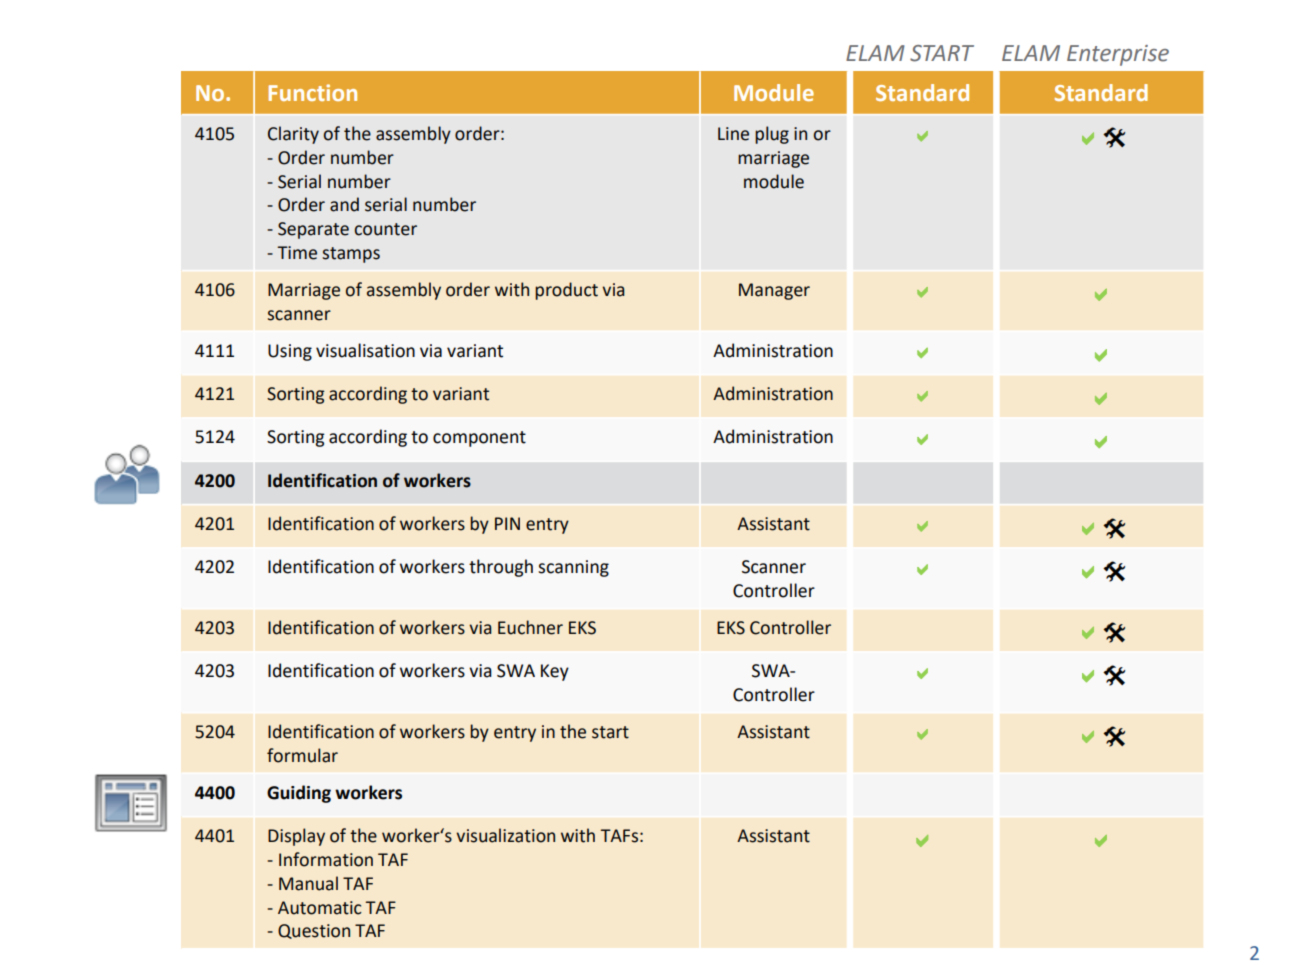  What do you see at coordinates (573, 568) in the screenshot?
I see `scanning` at bounding box center [573, 568].
